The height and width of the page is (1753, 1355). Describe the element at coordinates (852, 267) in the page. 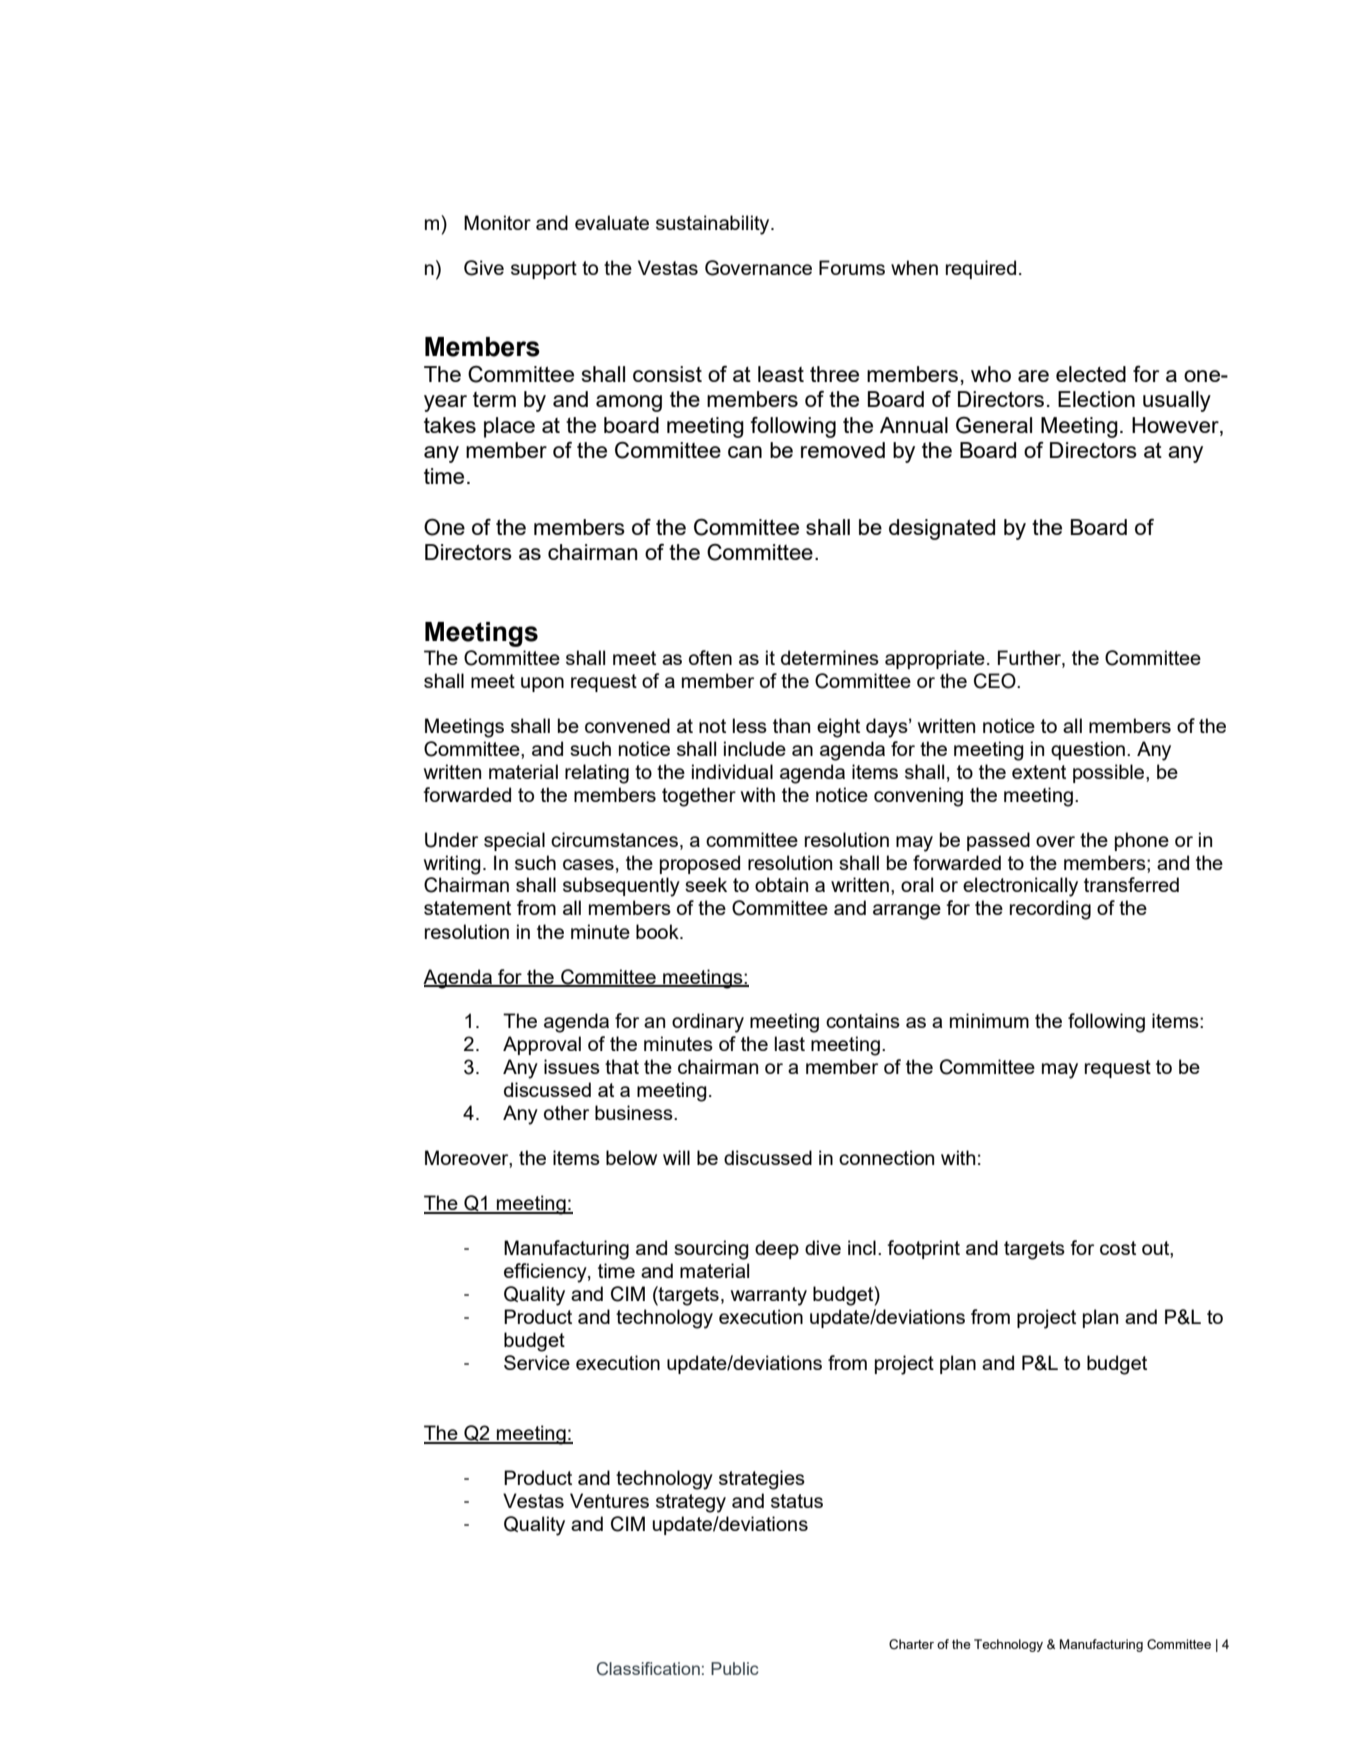

I see `Forums` at that location.
